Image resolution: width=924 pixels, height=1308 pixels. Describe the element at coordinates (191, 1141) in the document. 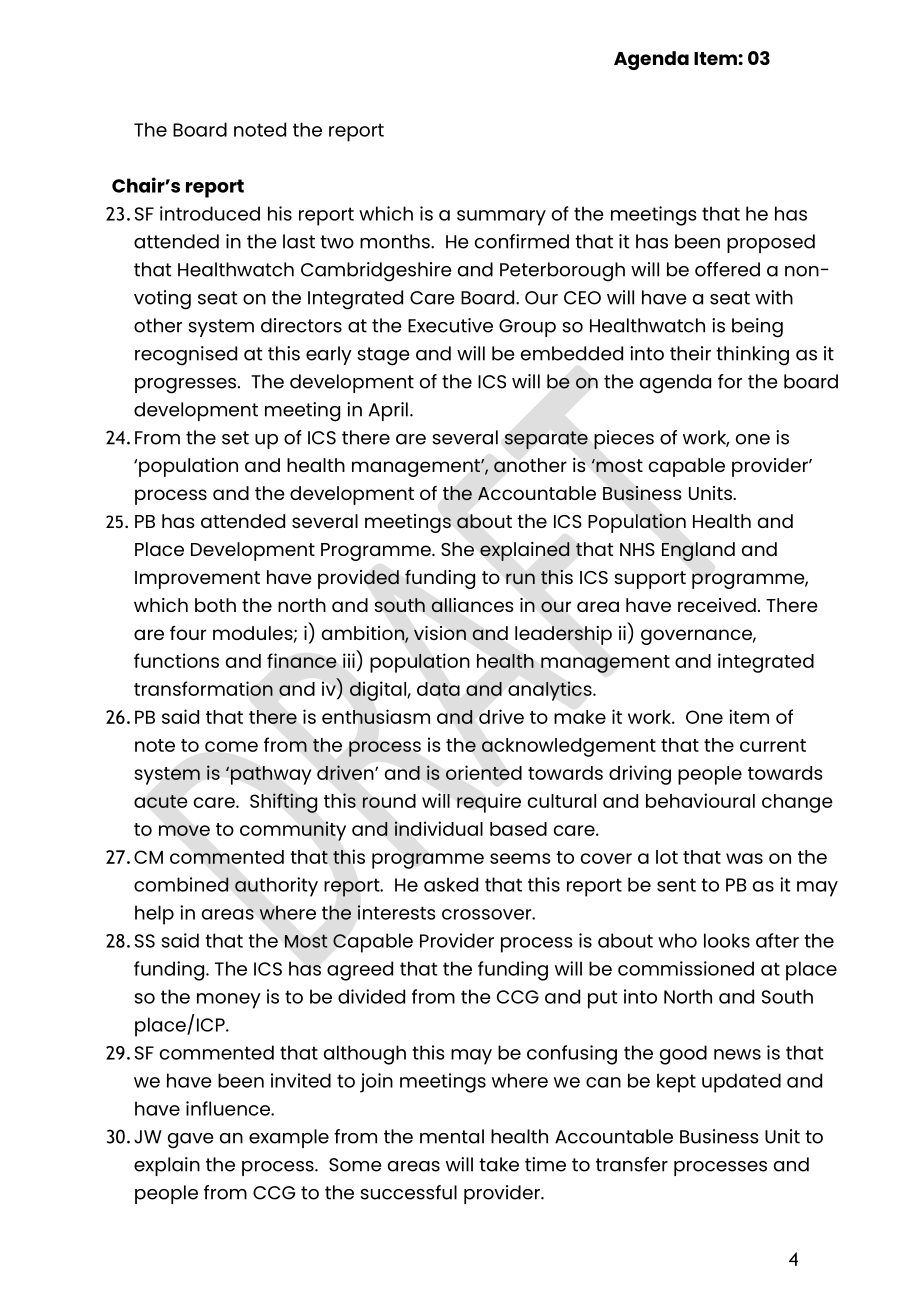

I see `gave` at that location.
